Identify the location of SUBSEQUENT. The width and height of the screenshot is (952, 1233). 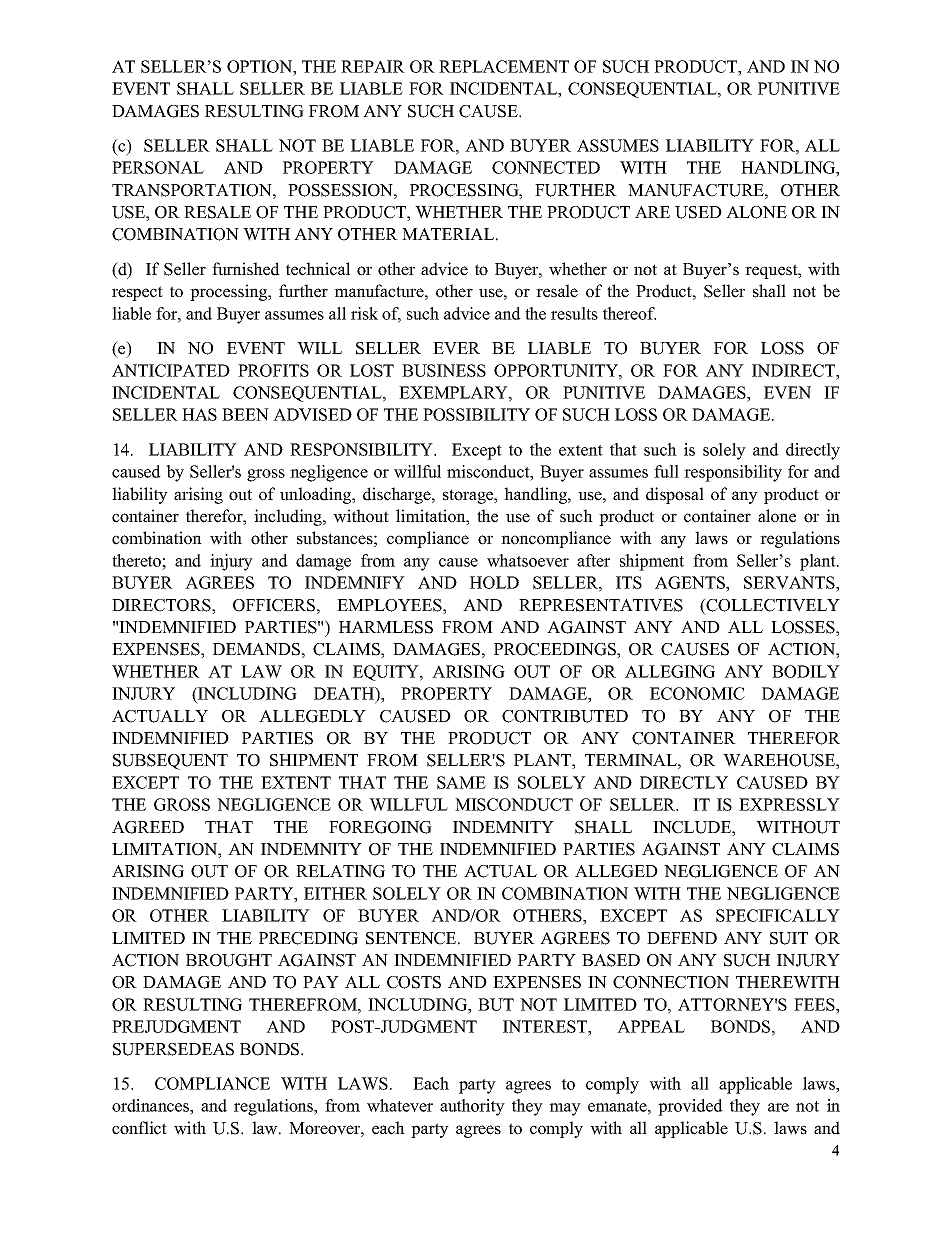
(170, 762).
